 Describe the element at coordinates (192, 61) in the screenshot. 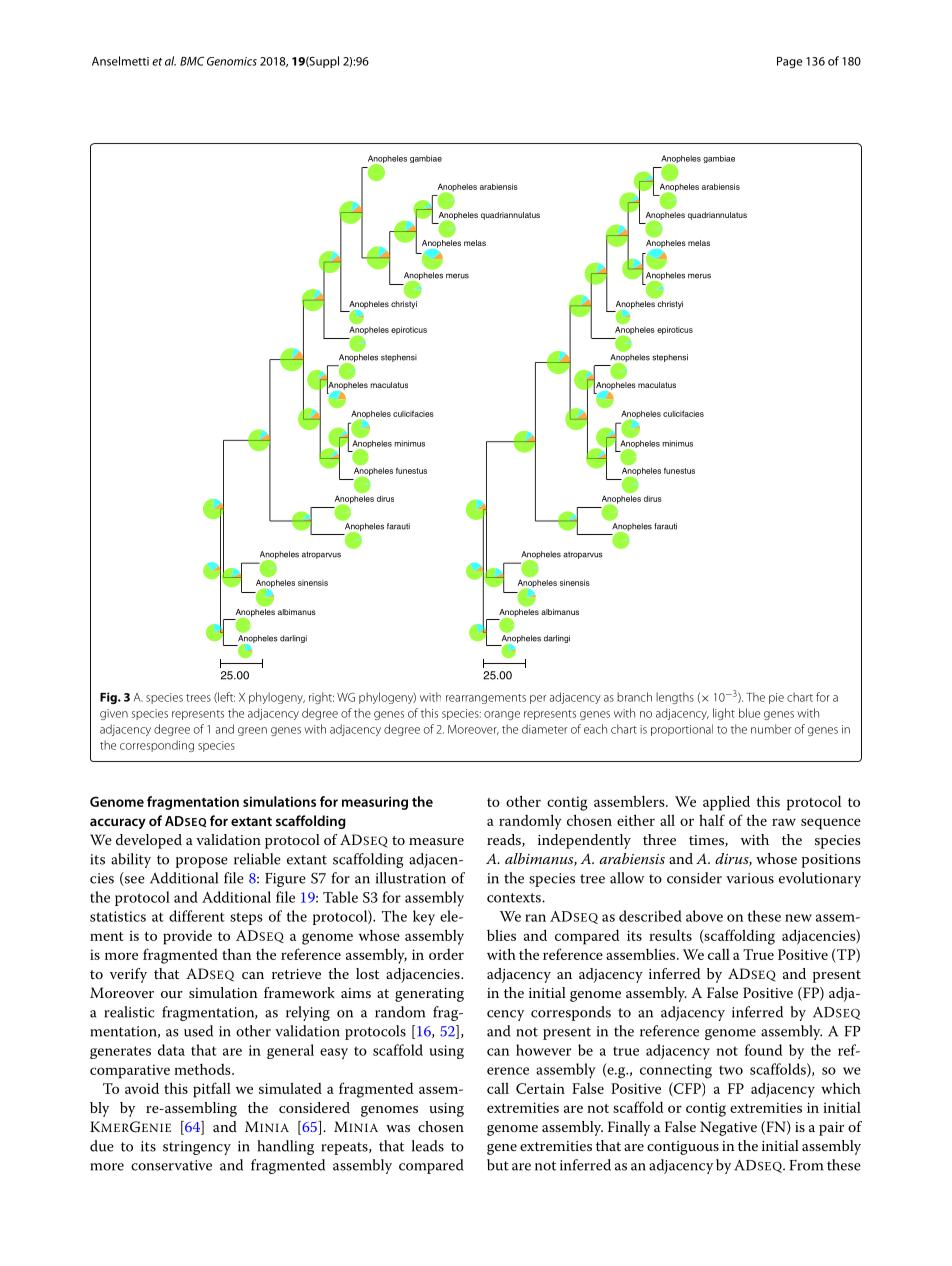

I see `BMC` at that location.
